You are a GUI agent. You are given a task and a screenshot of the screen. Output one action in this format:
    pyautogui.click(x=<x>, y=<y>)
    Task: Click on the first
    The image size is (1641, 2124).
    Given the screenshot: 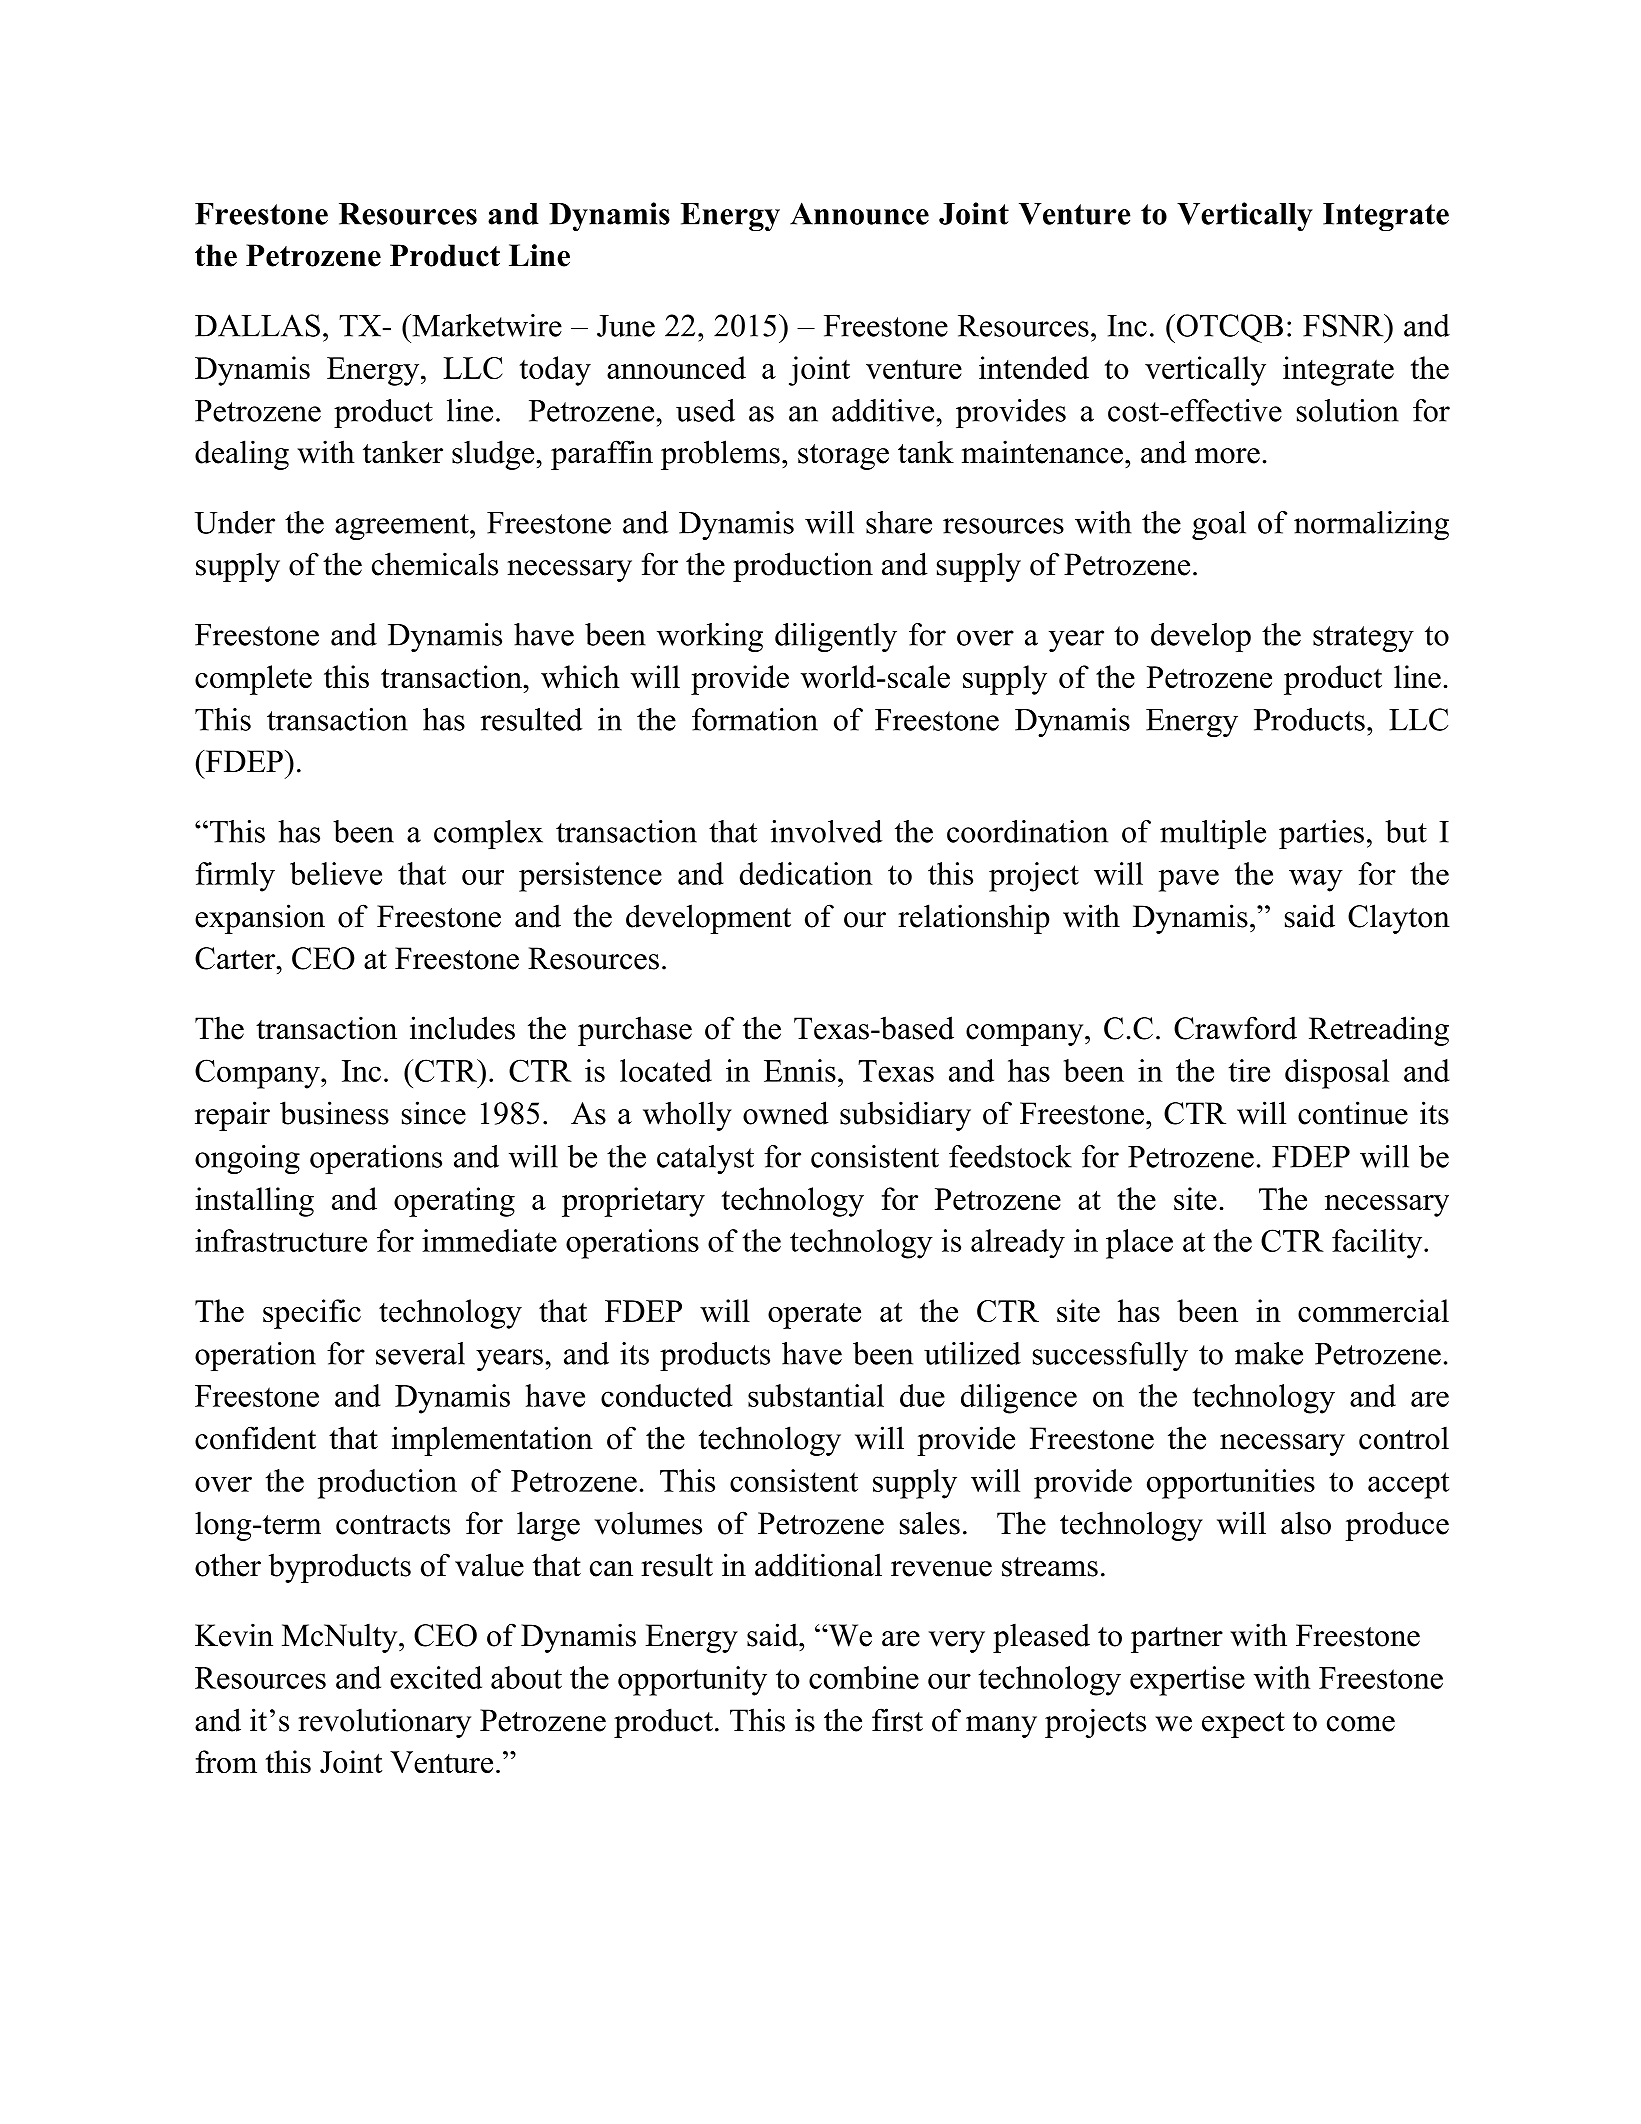 What is the action you would take?
    pyautogui.click(x=897, y=1720)
